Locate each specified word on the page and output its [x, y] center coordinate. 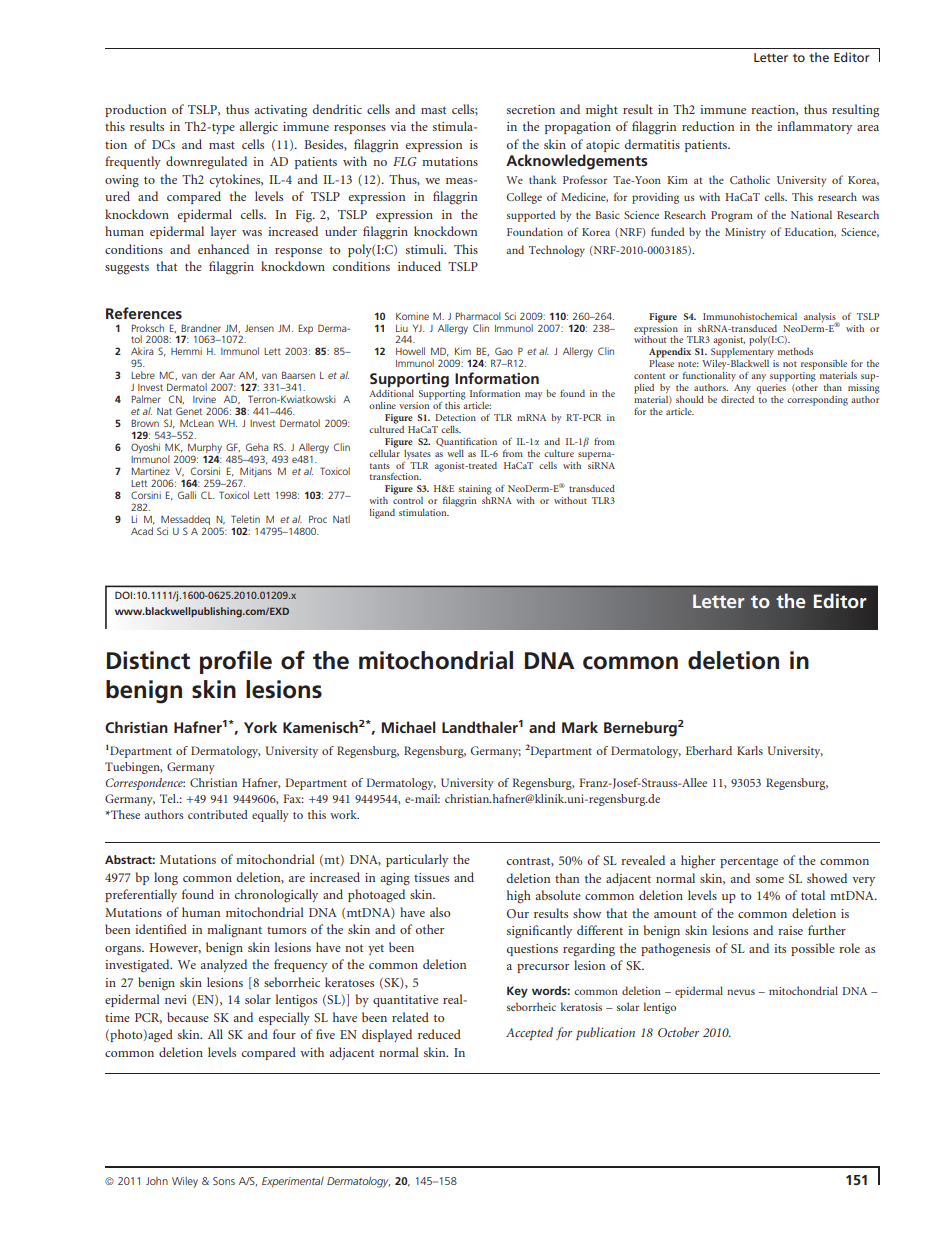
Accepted [529, 1033]
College [524, 198]
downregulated [206, 163]
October [678, 1032]
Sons [224, 1181]
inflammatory [814, 127]
